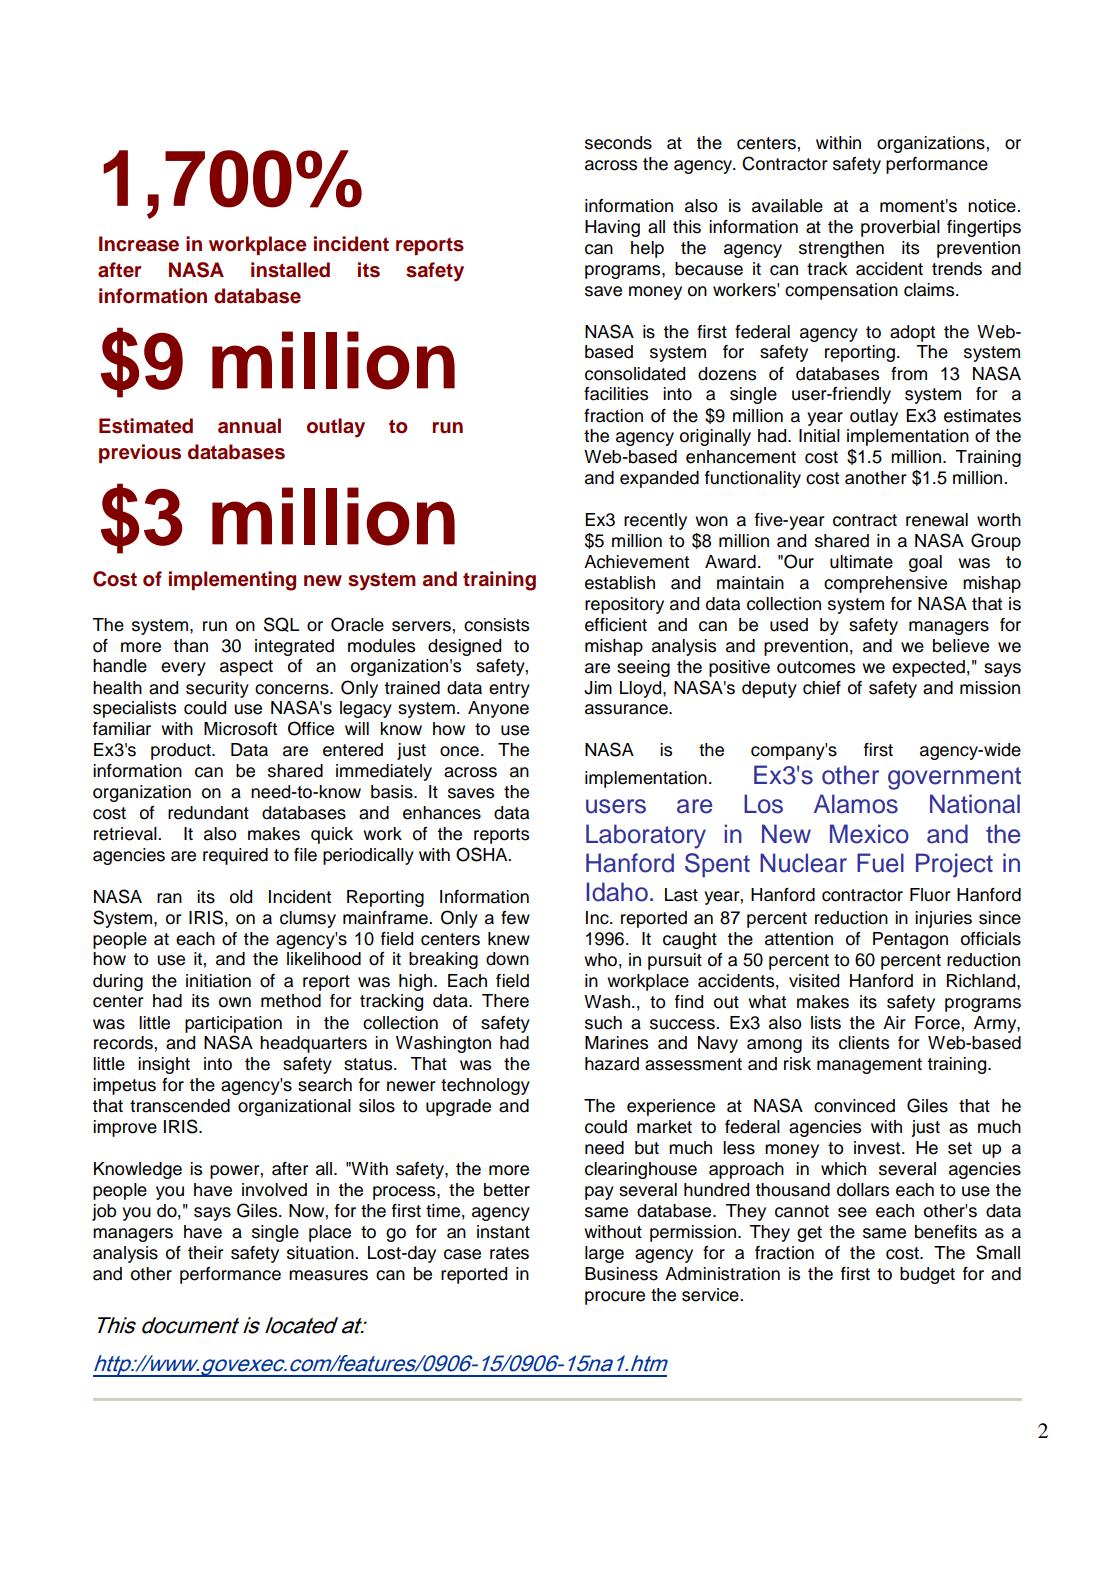  I want to click on seconds, so click(618, 143).
